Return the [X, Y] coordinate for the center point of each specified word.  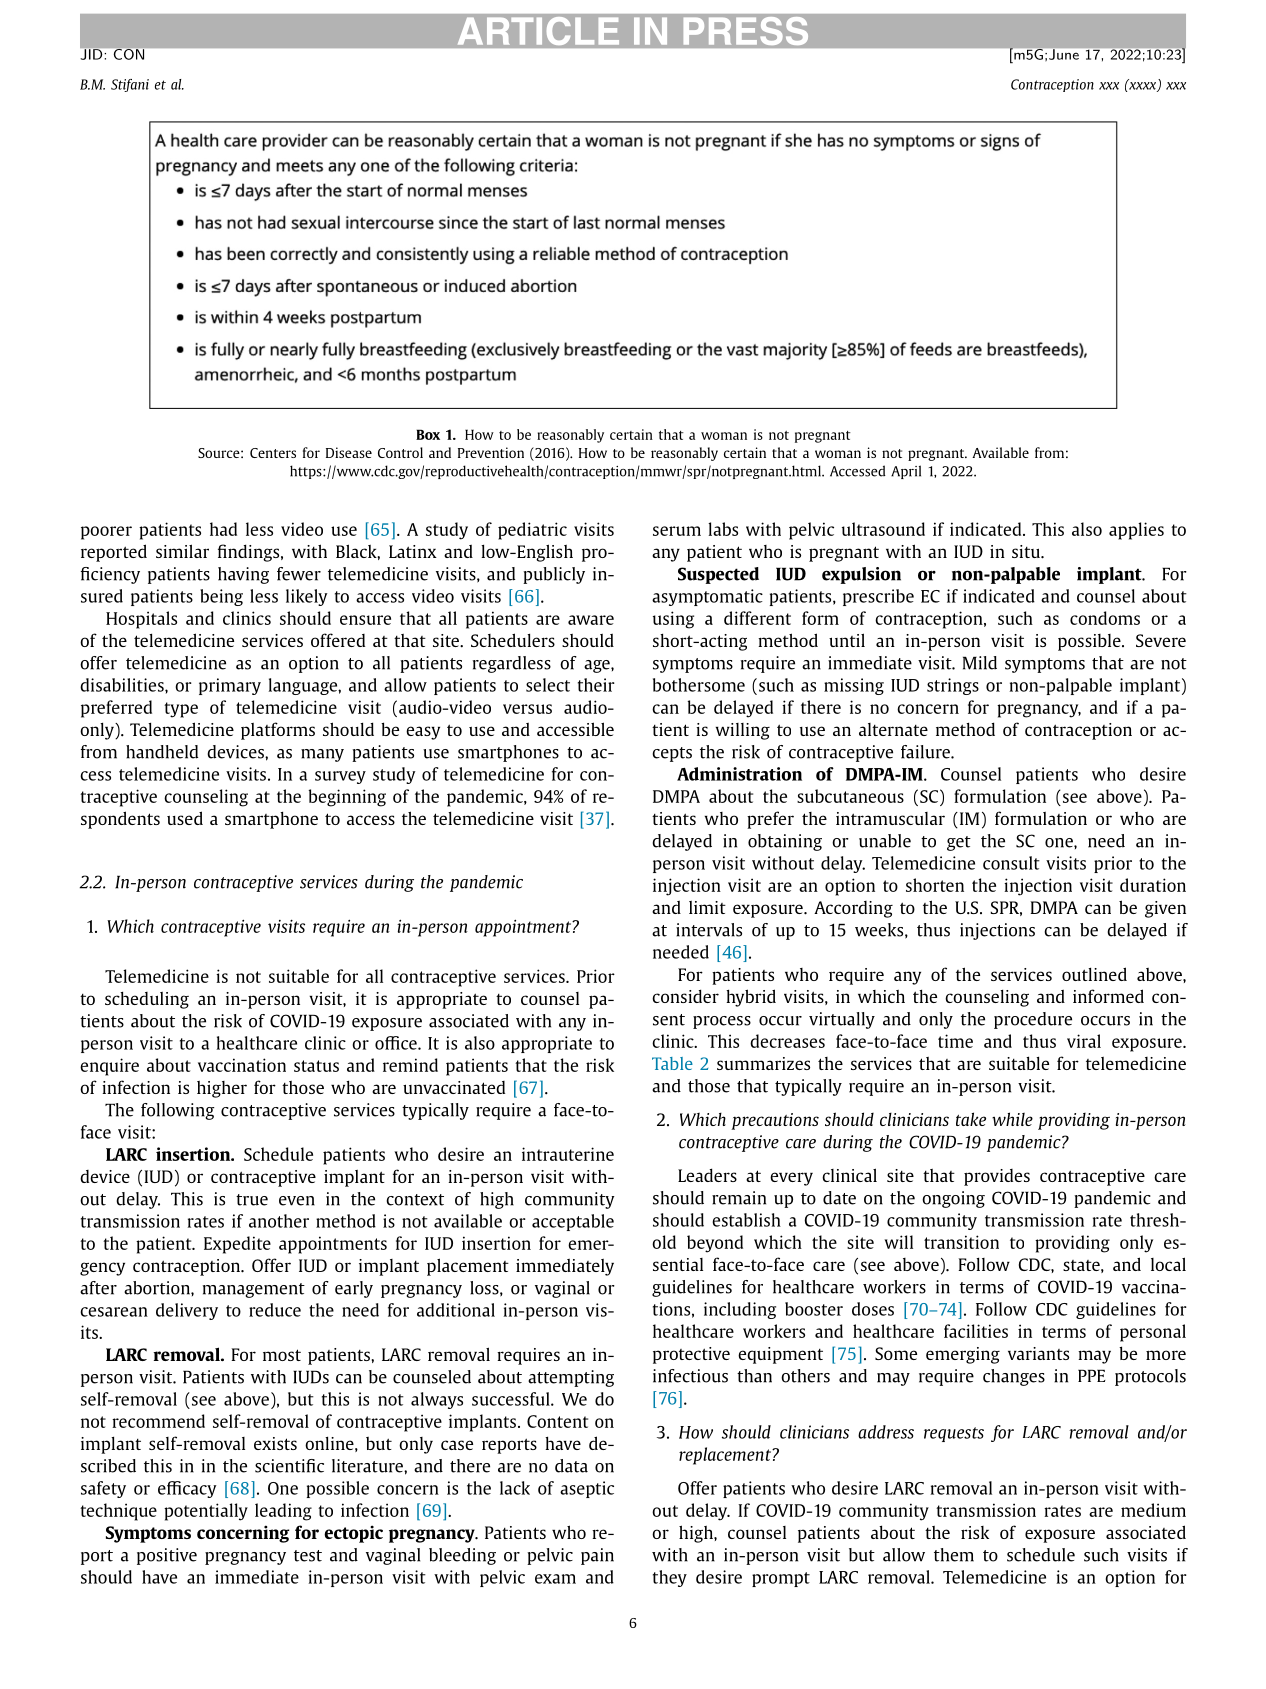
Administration [739, 774]
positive [167, 1556]
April [906, 472]
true [252, 1200]
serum [677, 531]
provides [997, 1177]
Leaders [707, 1175]
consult [1011, 863]
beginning [347, 798]
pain [597, 1556]
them [954, 1555]
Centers [273, 453]
